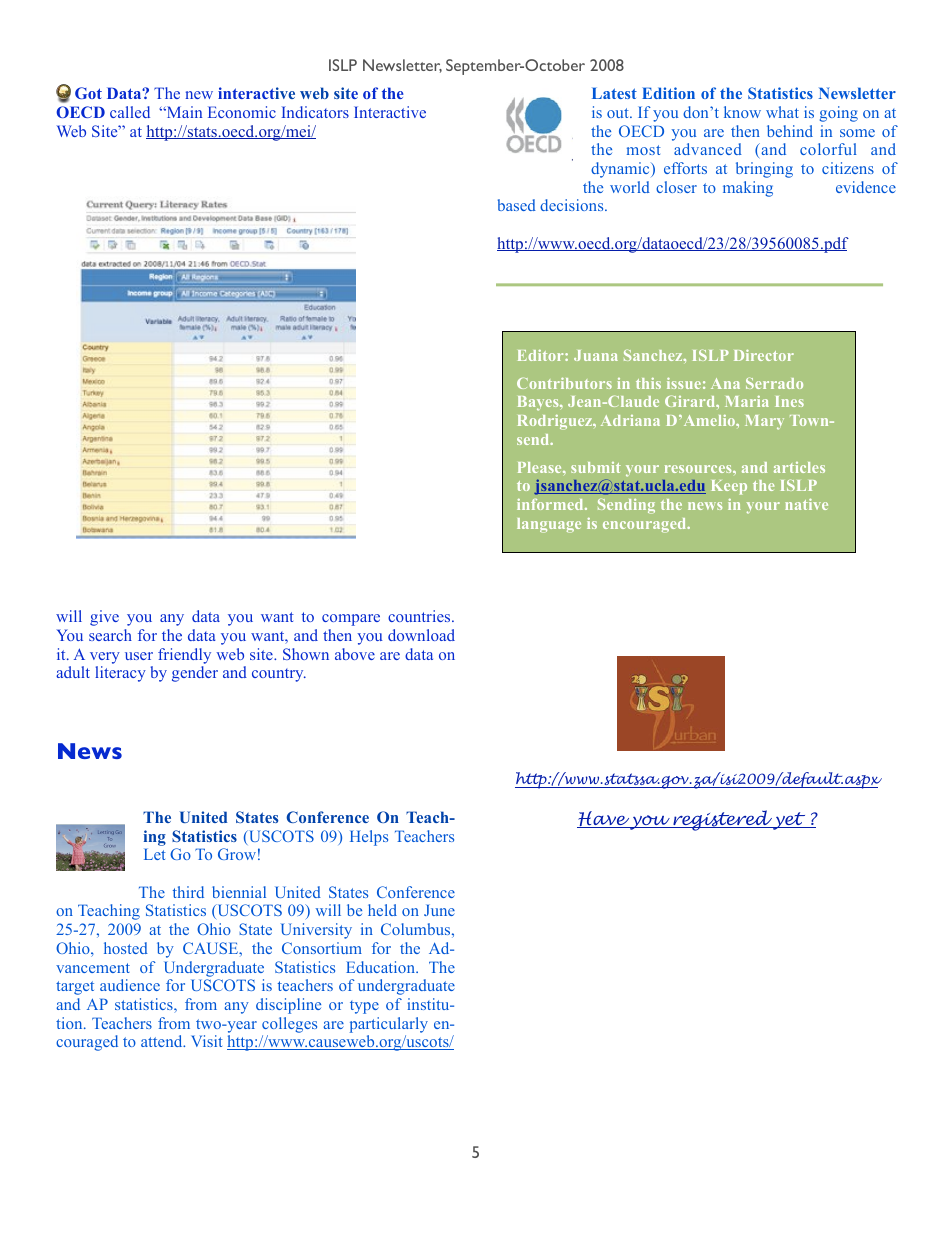  I want to click on native, so click(806, 504).
